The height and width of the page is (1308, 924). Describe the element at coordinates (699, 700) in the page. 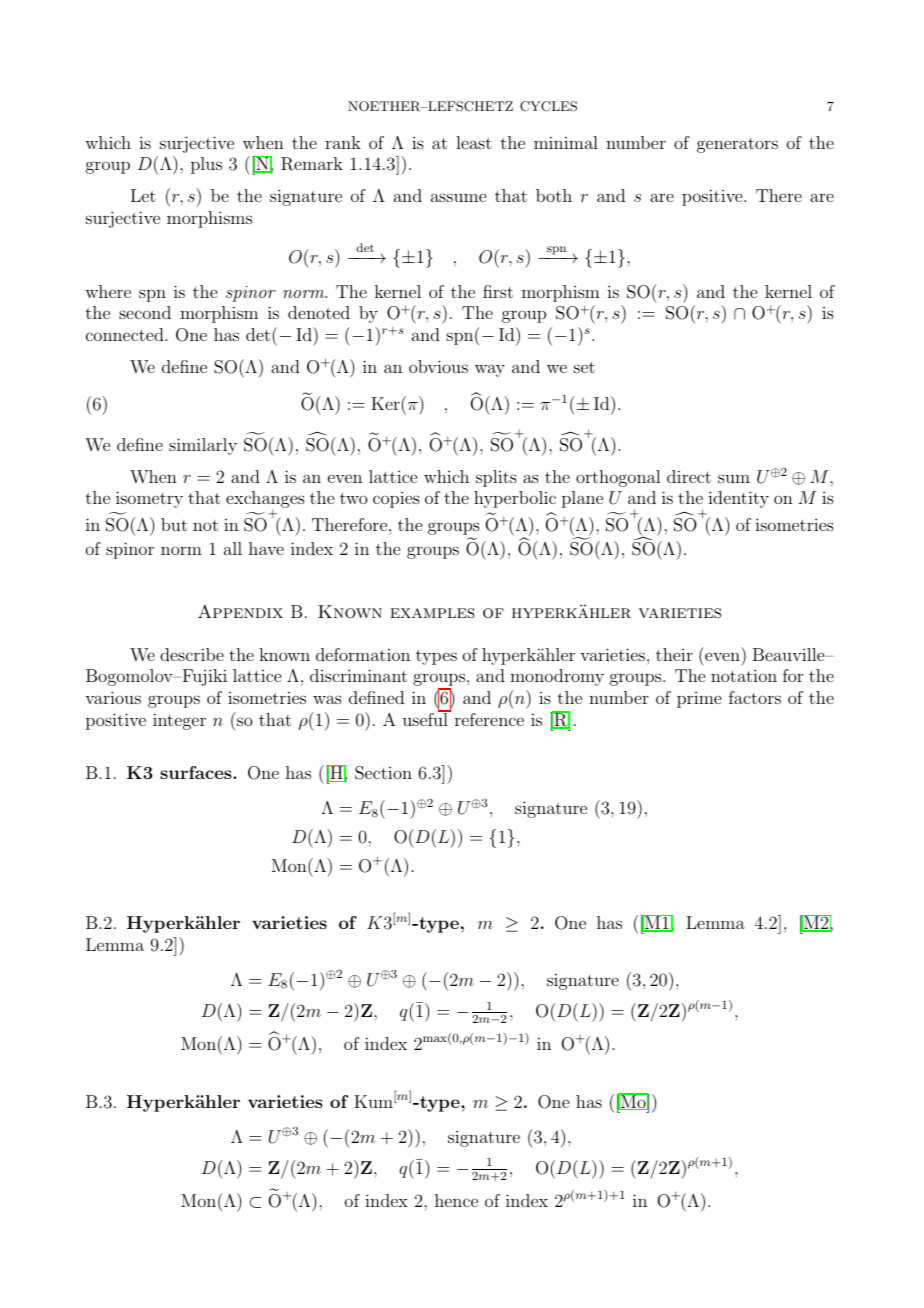

I see `prime` at that location.
